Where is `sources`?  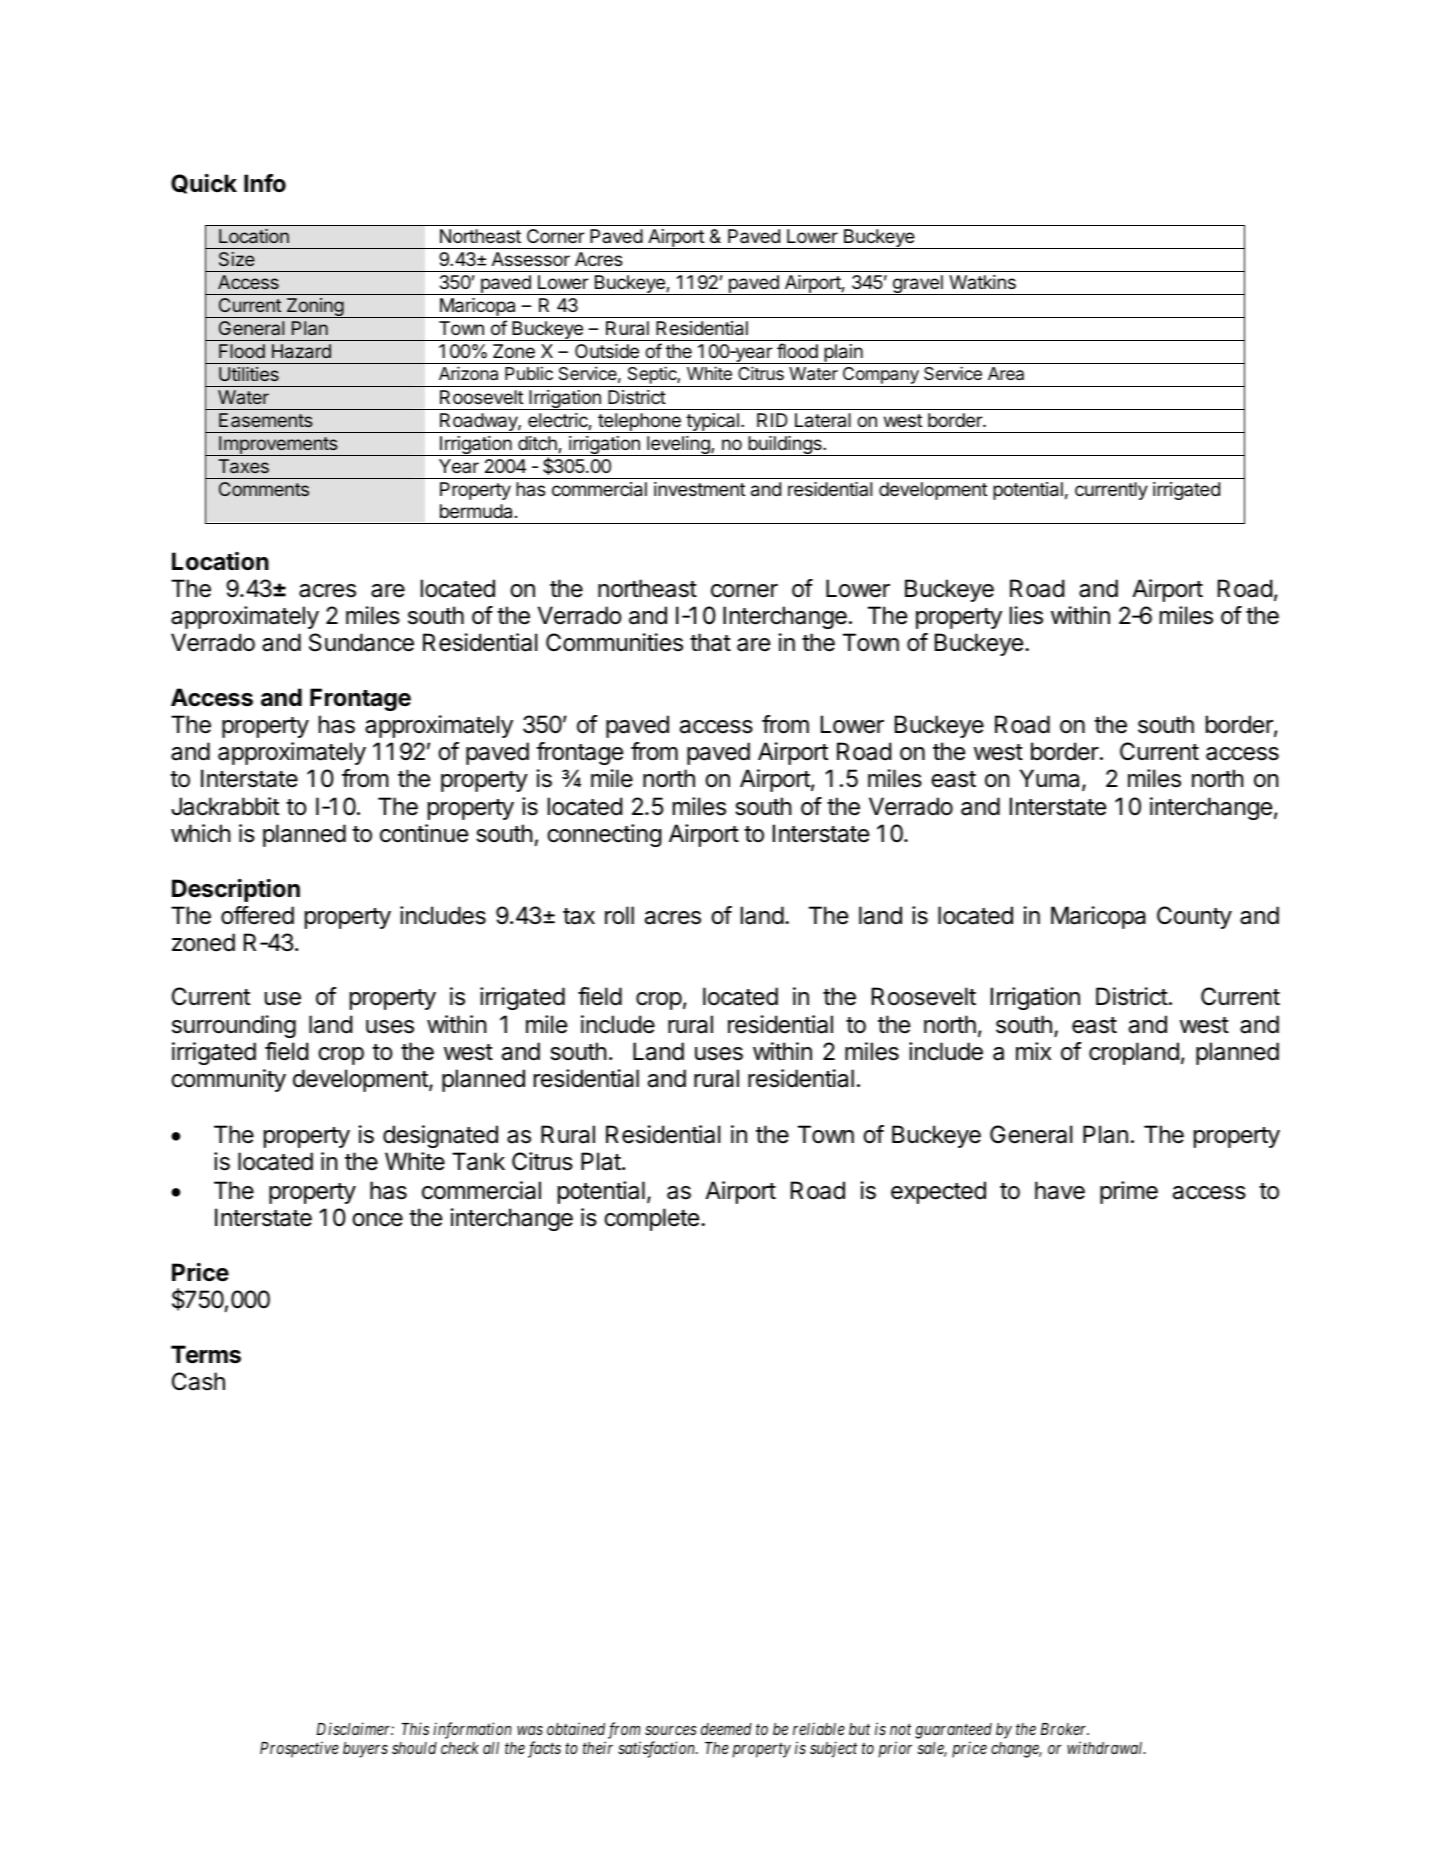 sources is located at coordinates (671, 1730).
